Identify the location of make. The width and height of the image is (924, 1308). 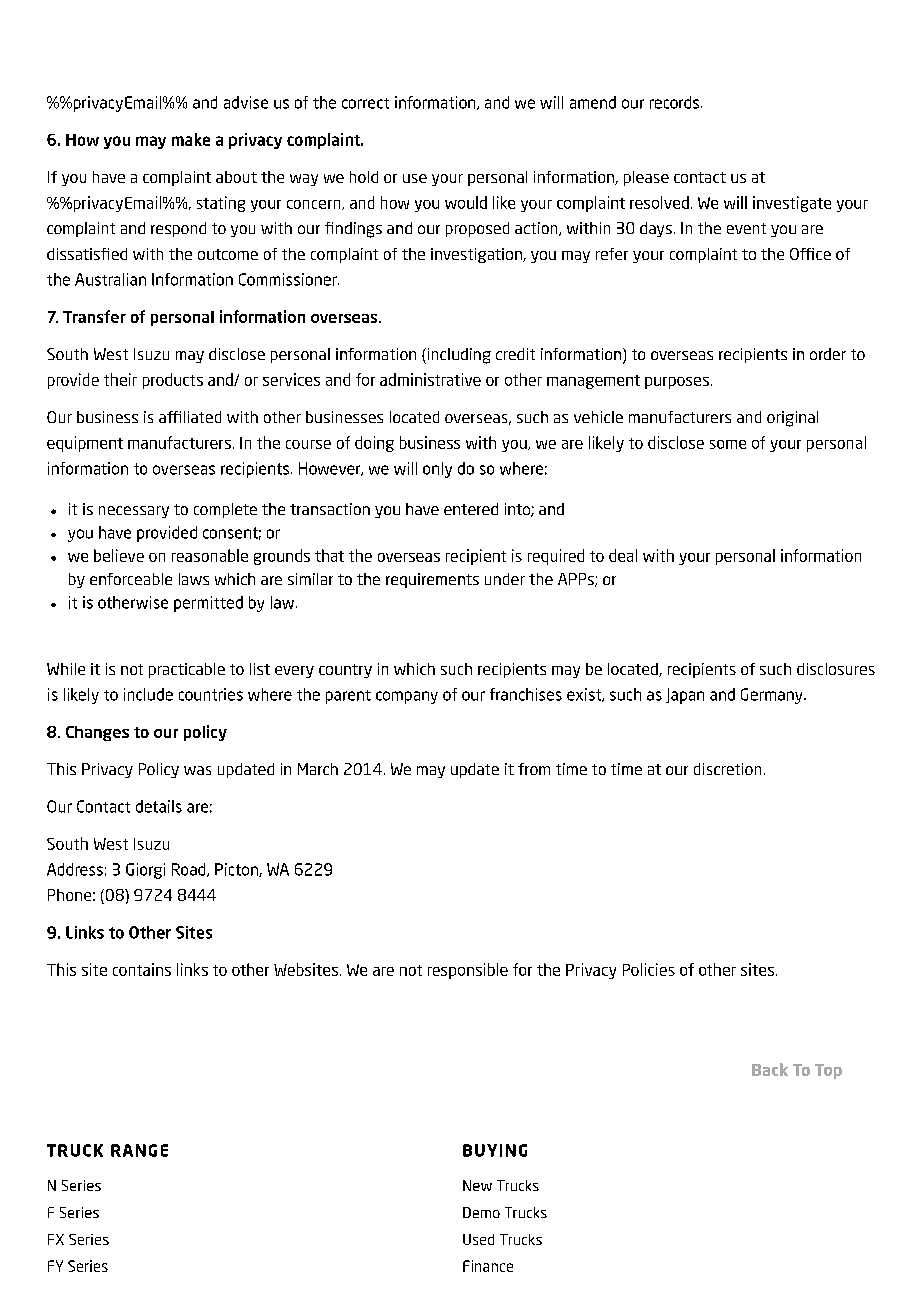
(191, 139).
